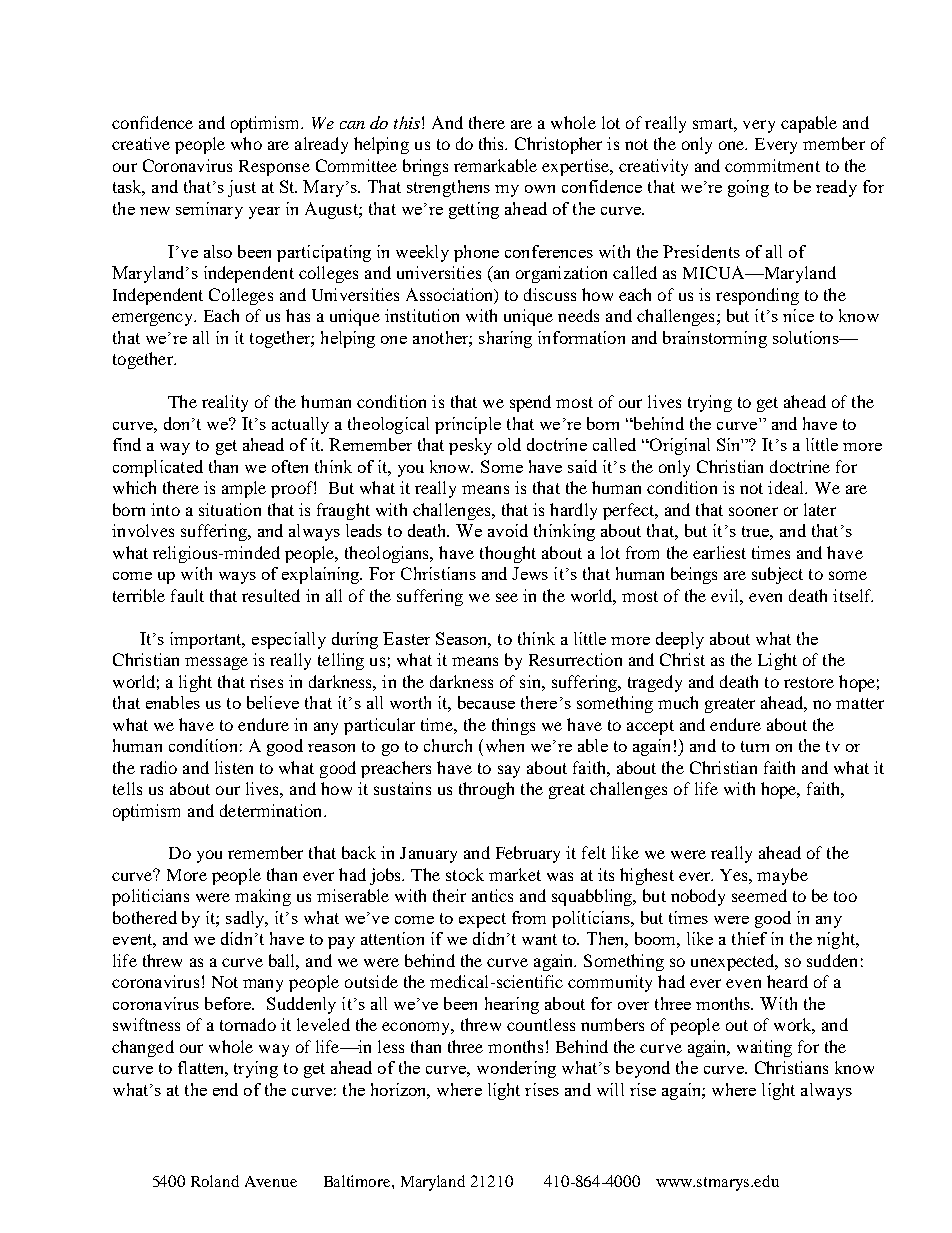  What do you see at coordinates (540, 189) in the screenshot?
I see `own` at bounding box center [540, 189].
